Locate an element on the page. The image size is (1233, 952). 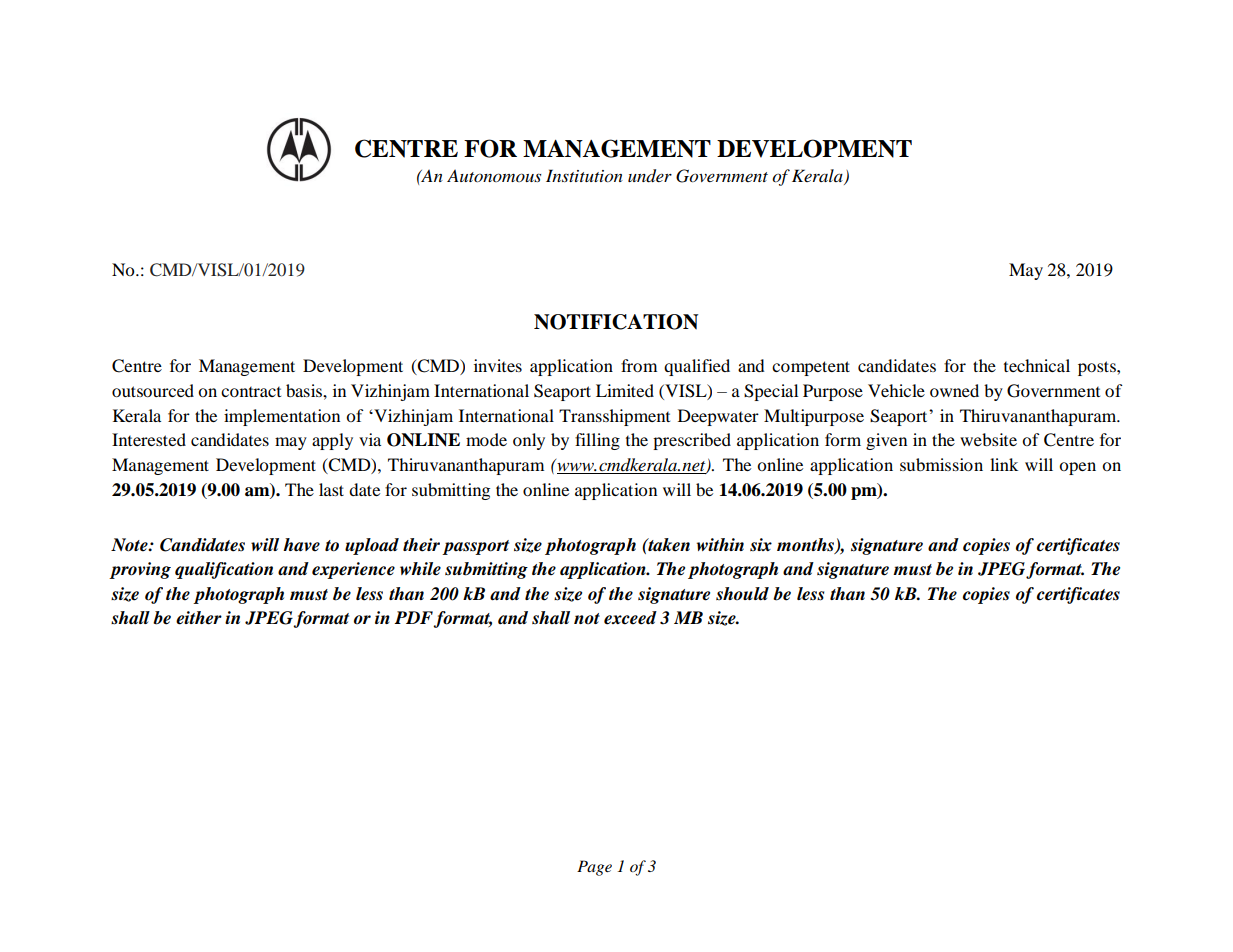
within is located at coordinates (720, 544).
